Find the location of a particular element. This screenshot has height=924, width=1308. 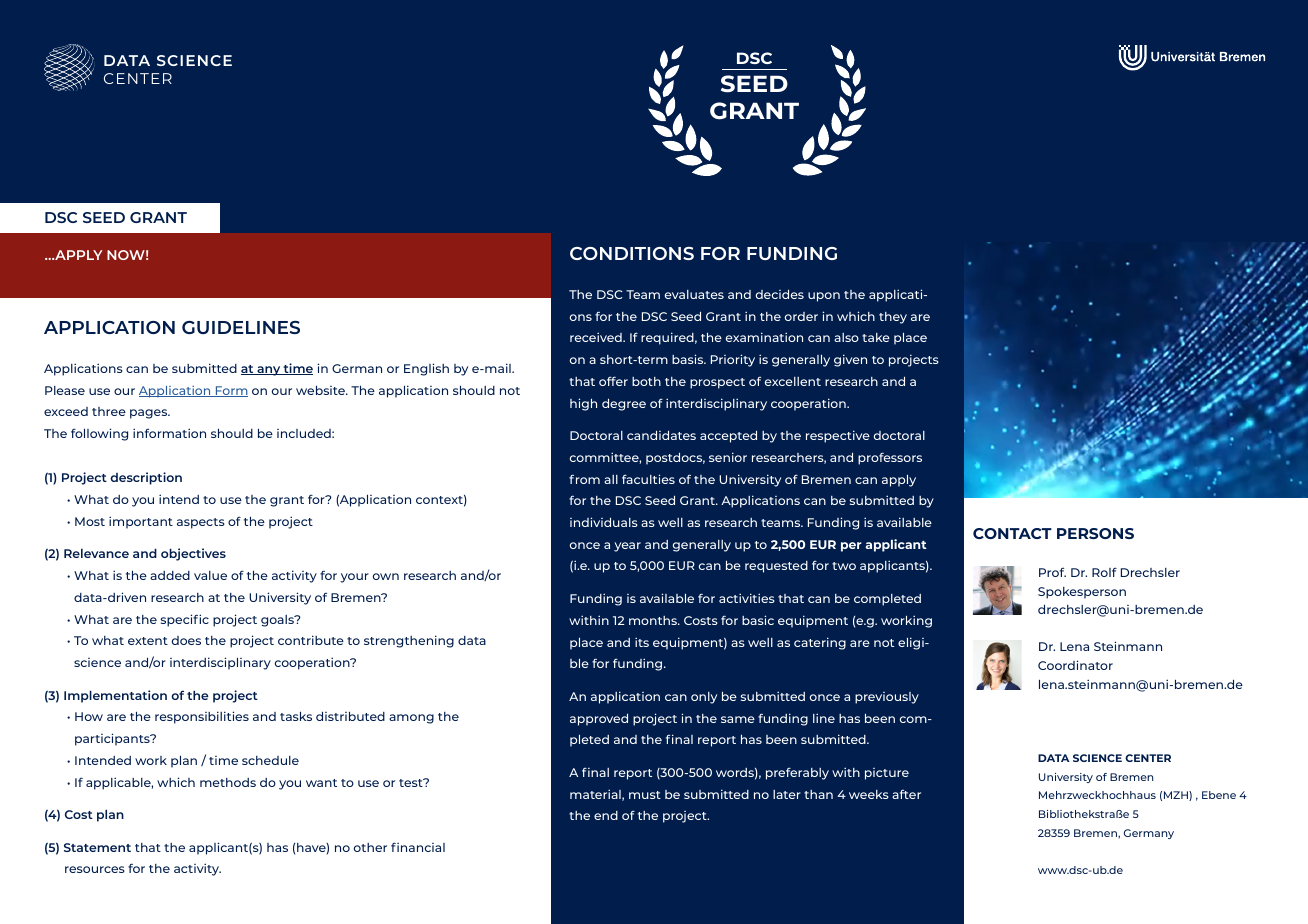

objectives is located at coordinates (193, 554).
